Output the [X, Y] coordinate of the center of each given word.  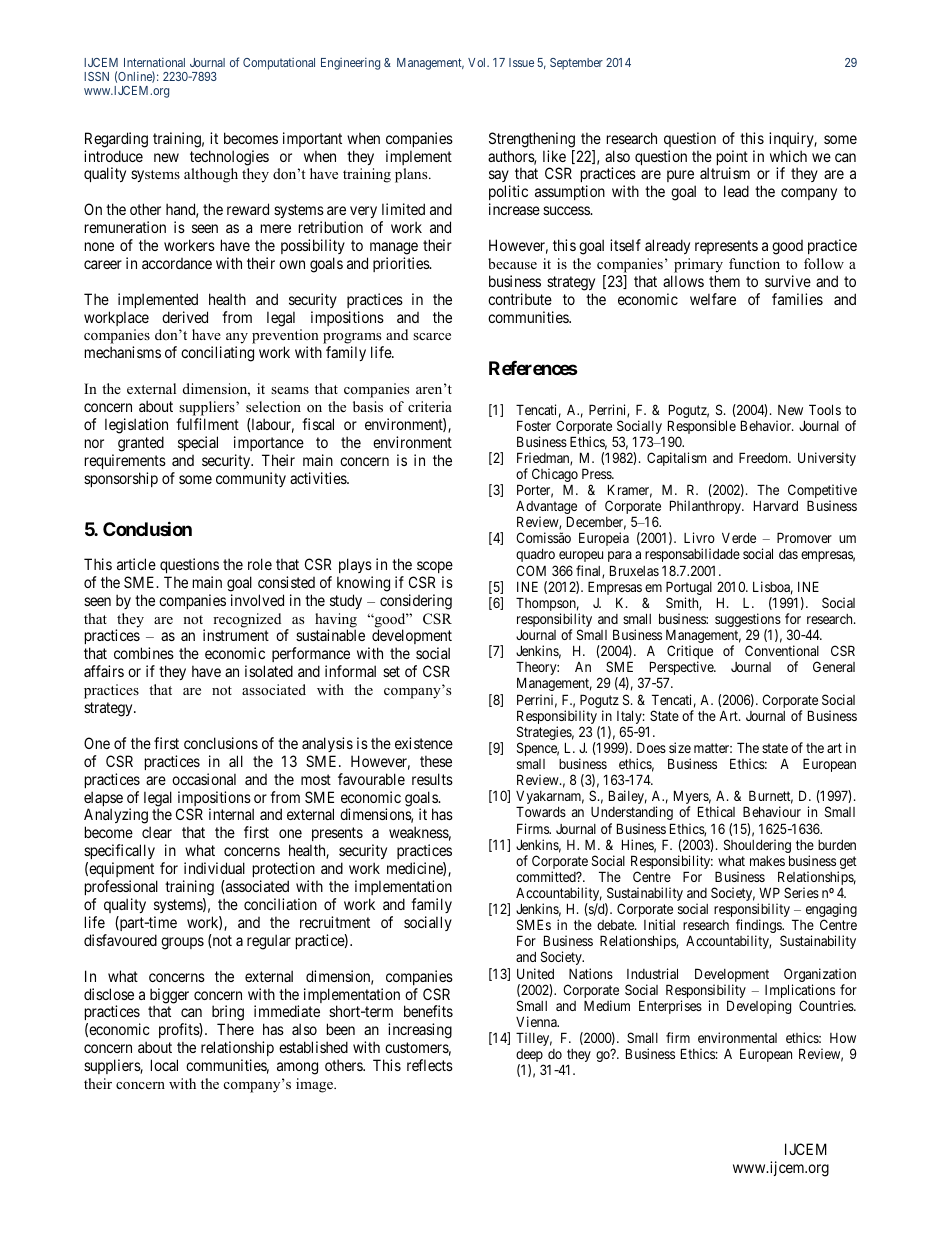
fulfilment [207, 424]
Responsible [702, 428]
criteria [430, 406]
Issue [521, 62]
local [164, 1065]
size [680, 747]
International [154, 62]
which [788, 156]
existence [424, 743]
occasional [204, 779]
